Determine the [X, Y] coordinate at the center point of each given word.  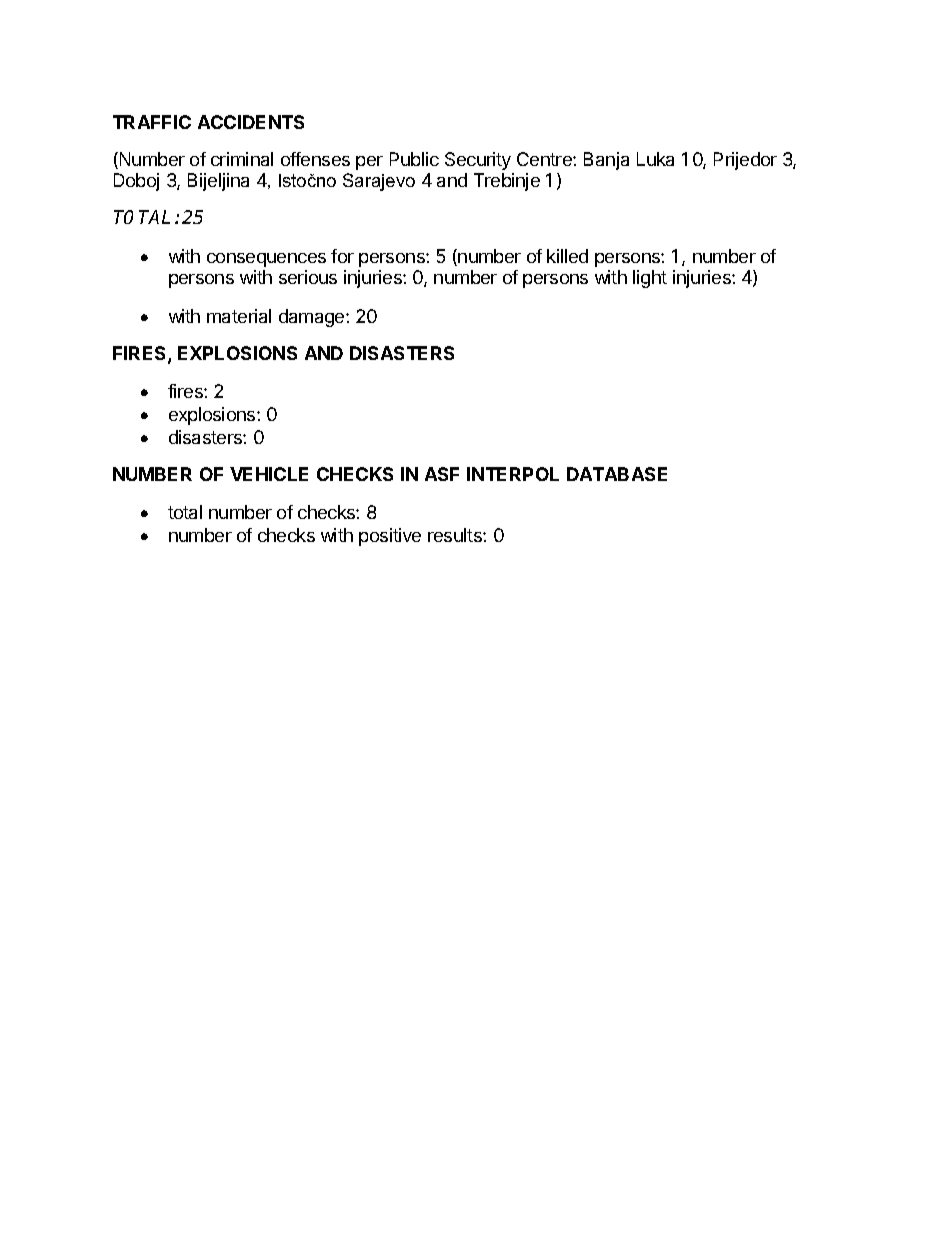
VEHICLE [269, 474]
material [239, 316]
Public [414, 159]
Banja [606, 161]
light [650, 279]
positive [390, 537]
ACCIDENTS [251, 122]
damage [313, 318]
